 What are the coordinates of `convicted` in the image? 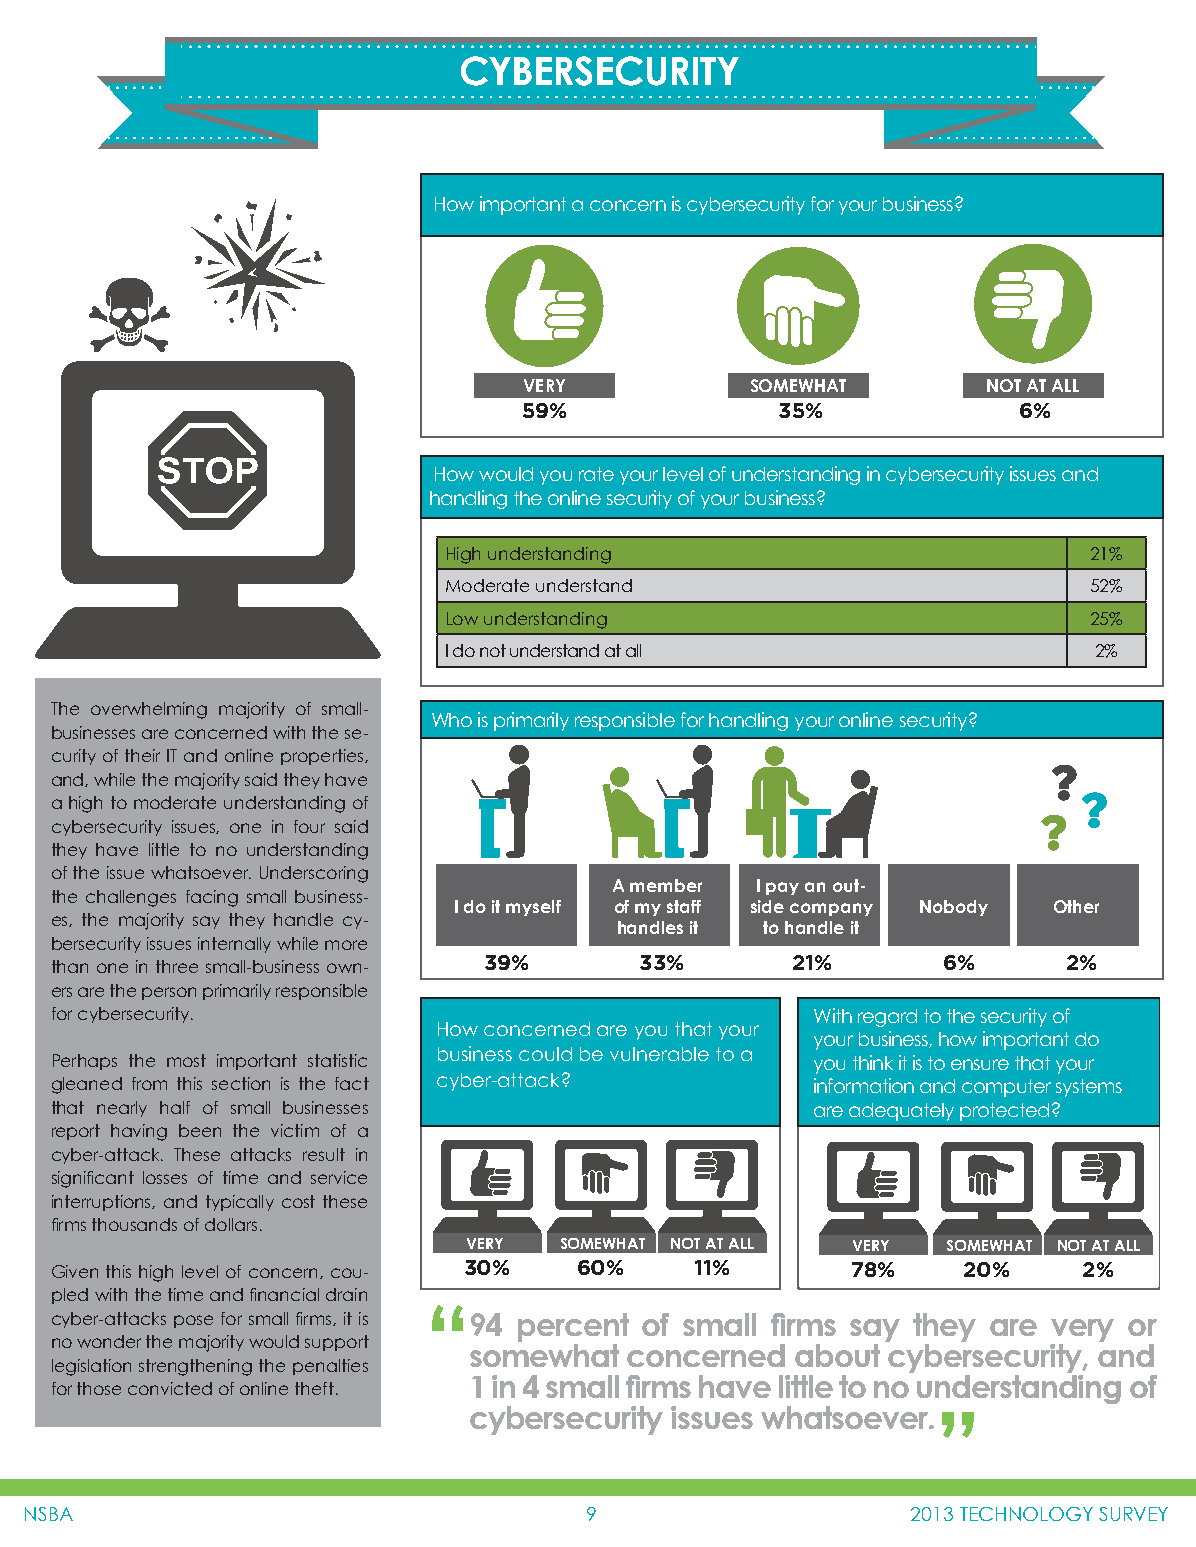 It's located at (170, 1388).
